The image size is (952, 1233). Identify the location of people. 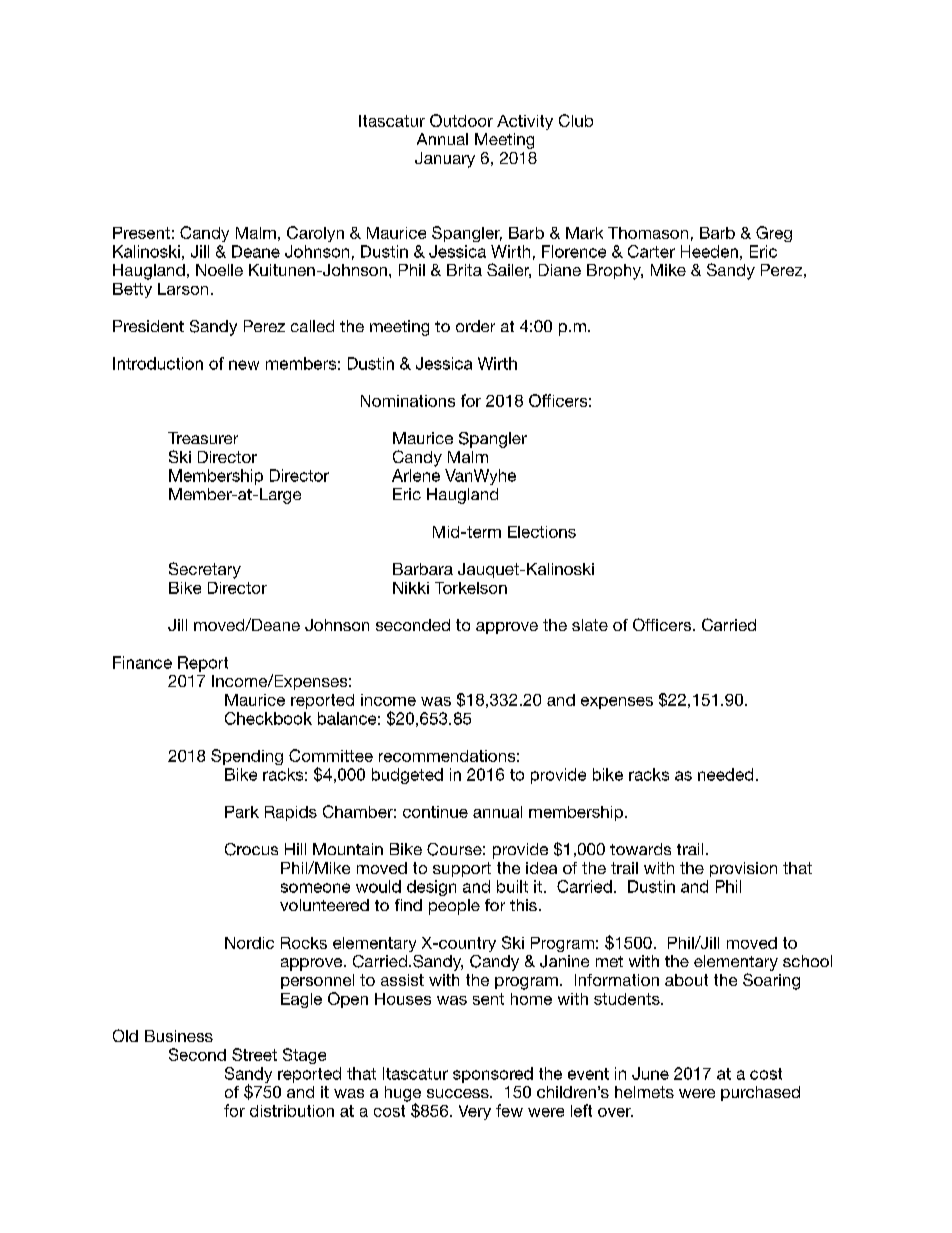
(454, 907).
